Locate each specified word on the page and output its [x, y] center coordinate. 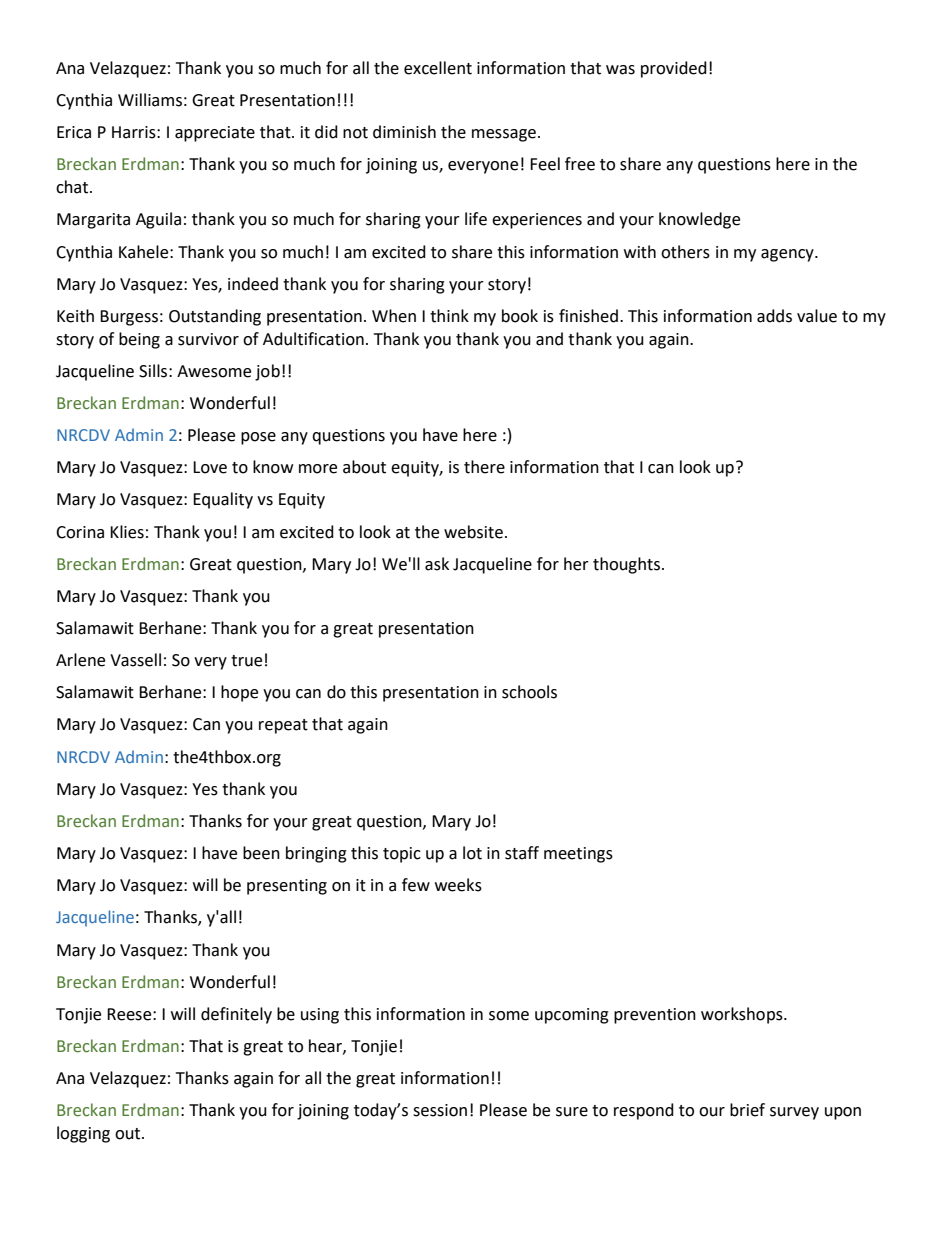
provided [674, 69]
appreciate [215, 134]
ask [437, 564]
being [139, 340]
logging [83, 1134]
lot [472, 853]
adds [774, 316]
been [261, 853]
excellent [438, 68]
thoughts [626, 565]
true [246, 661]
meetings [578, 855]
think [449, 316]
